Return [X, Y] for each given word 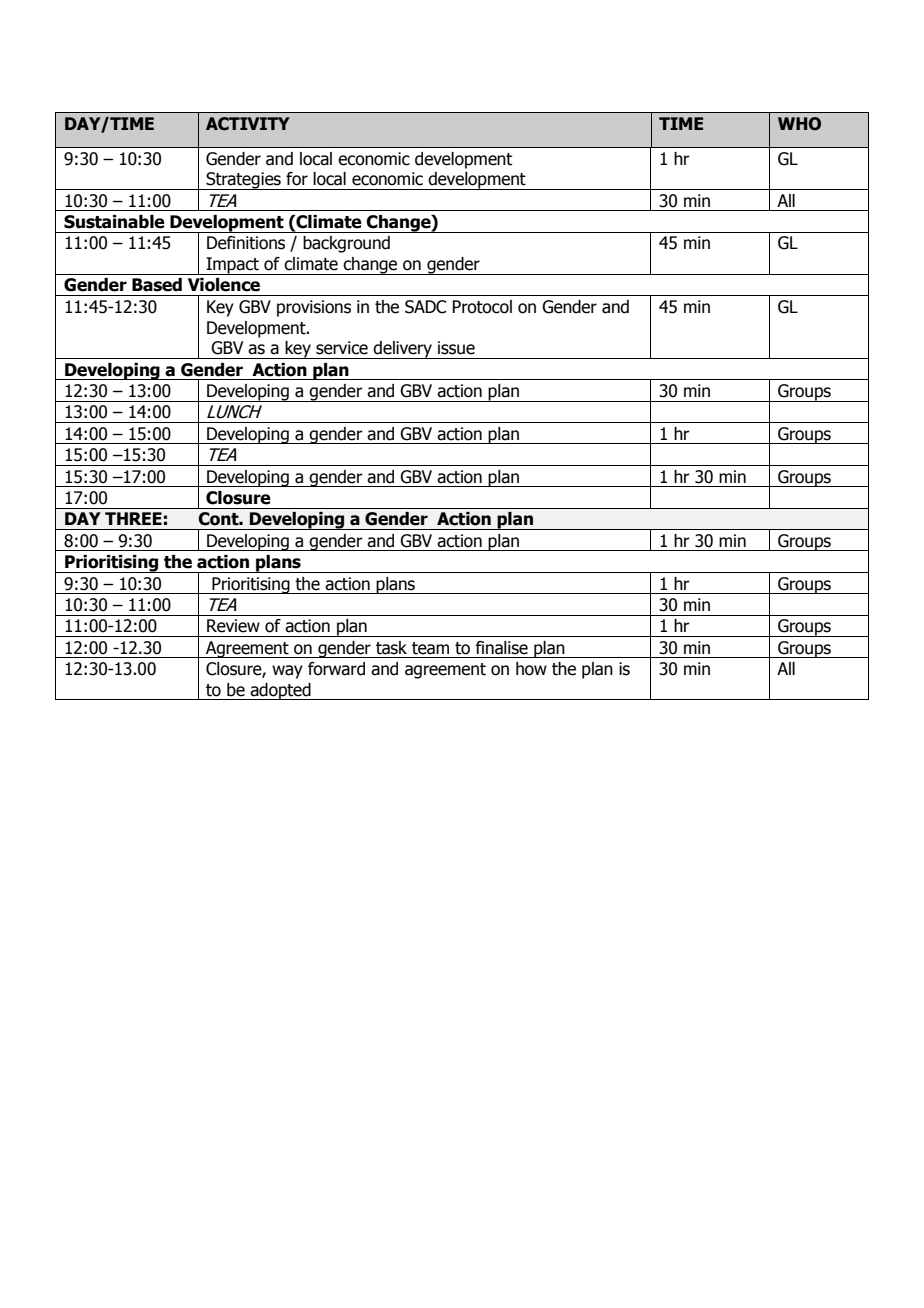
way [287, 672]
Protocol [482, 307]
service [342, 348]
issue [456, 348]
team [430, 648]
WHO [799, 124]
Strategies [243, 181]
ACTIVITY [248, 124]
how [531, 669]
